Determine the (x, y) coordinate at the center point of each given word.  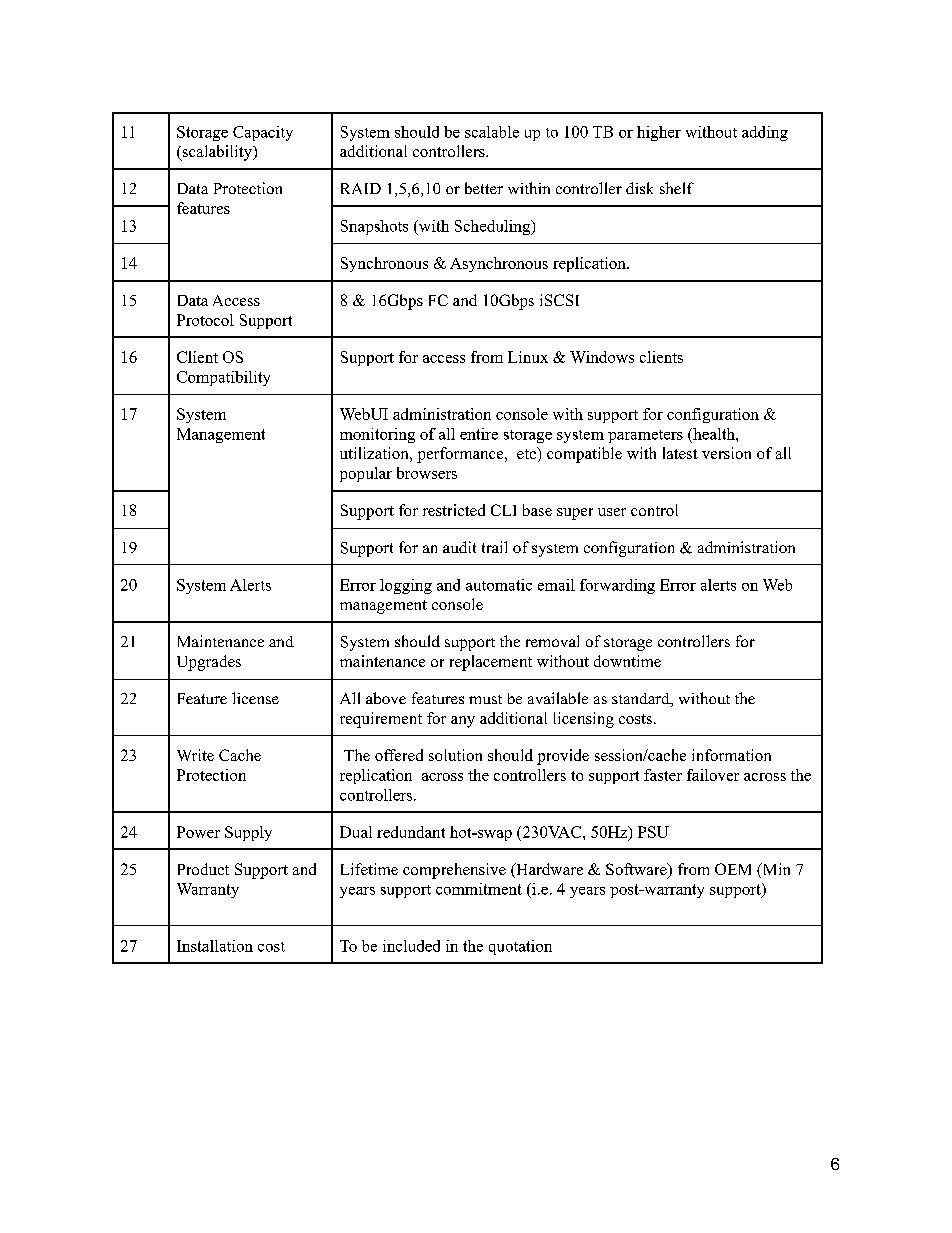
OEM (733, 869)
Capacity (263, 133)
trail (494, 547)
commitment (479, 889)
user (612, 512)
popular (366, 474)
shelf (677, 188)
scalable (492, 132)
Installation (215, 946)
